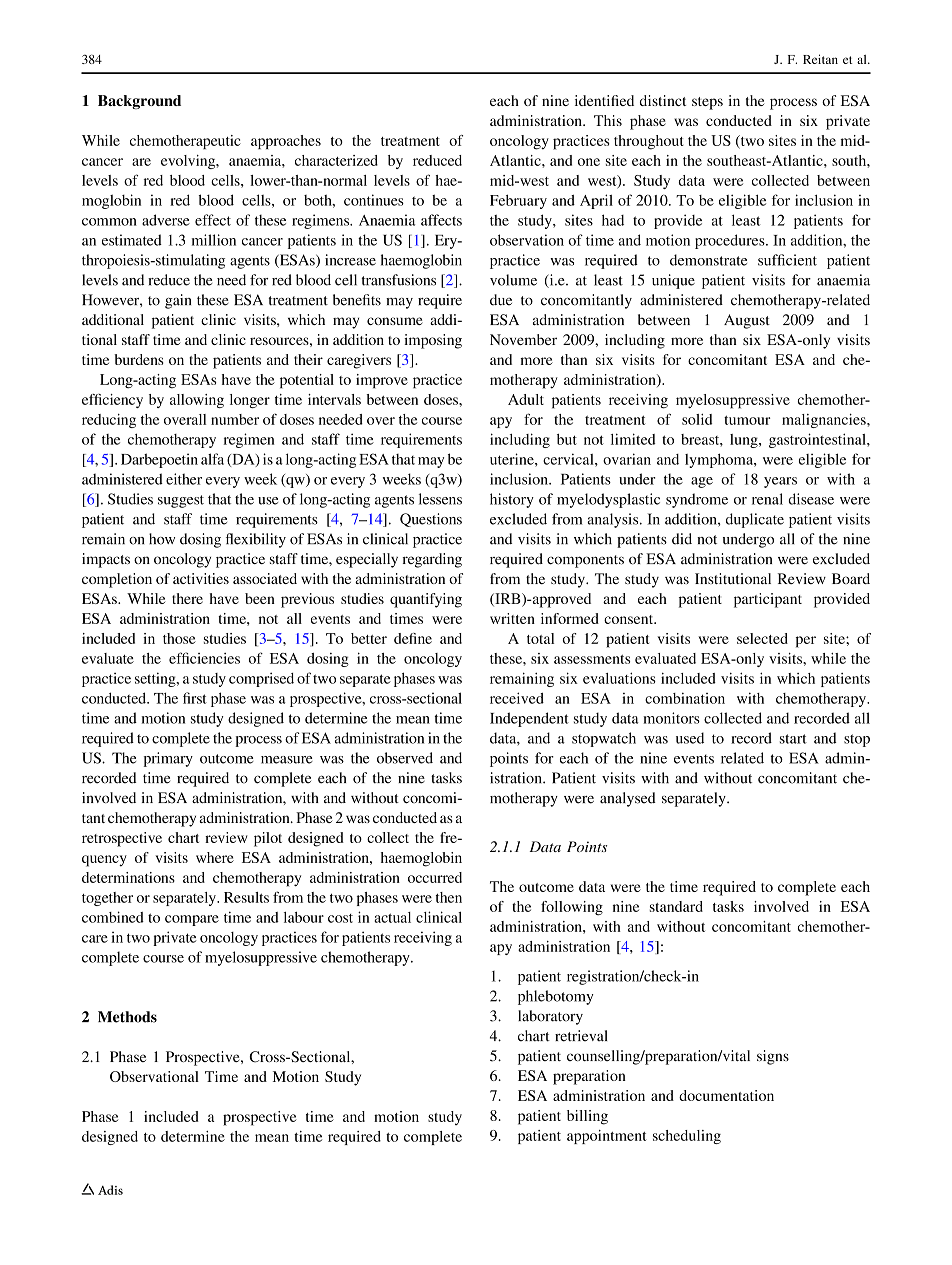  I want to click on February, so click(518, 202).
